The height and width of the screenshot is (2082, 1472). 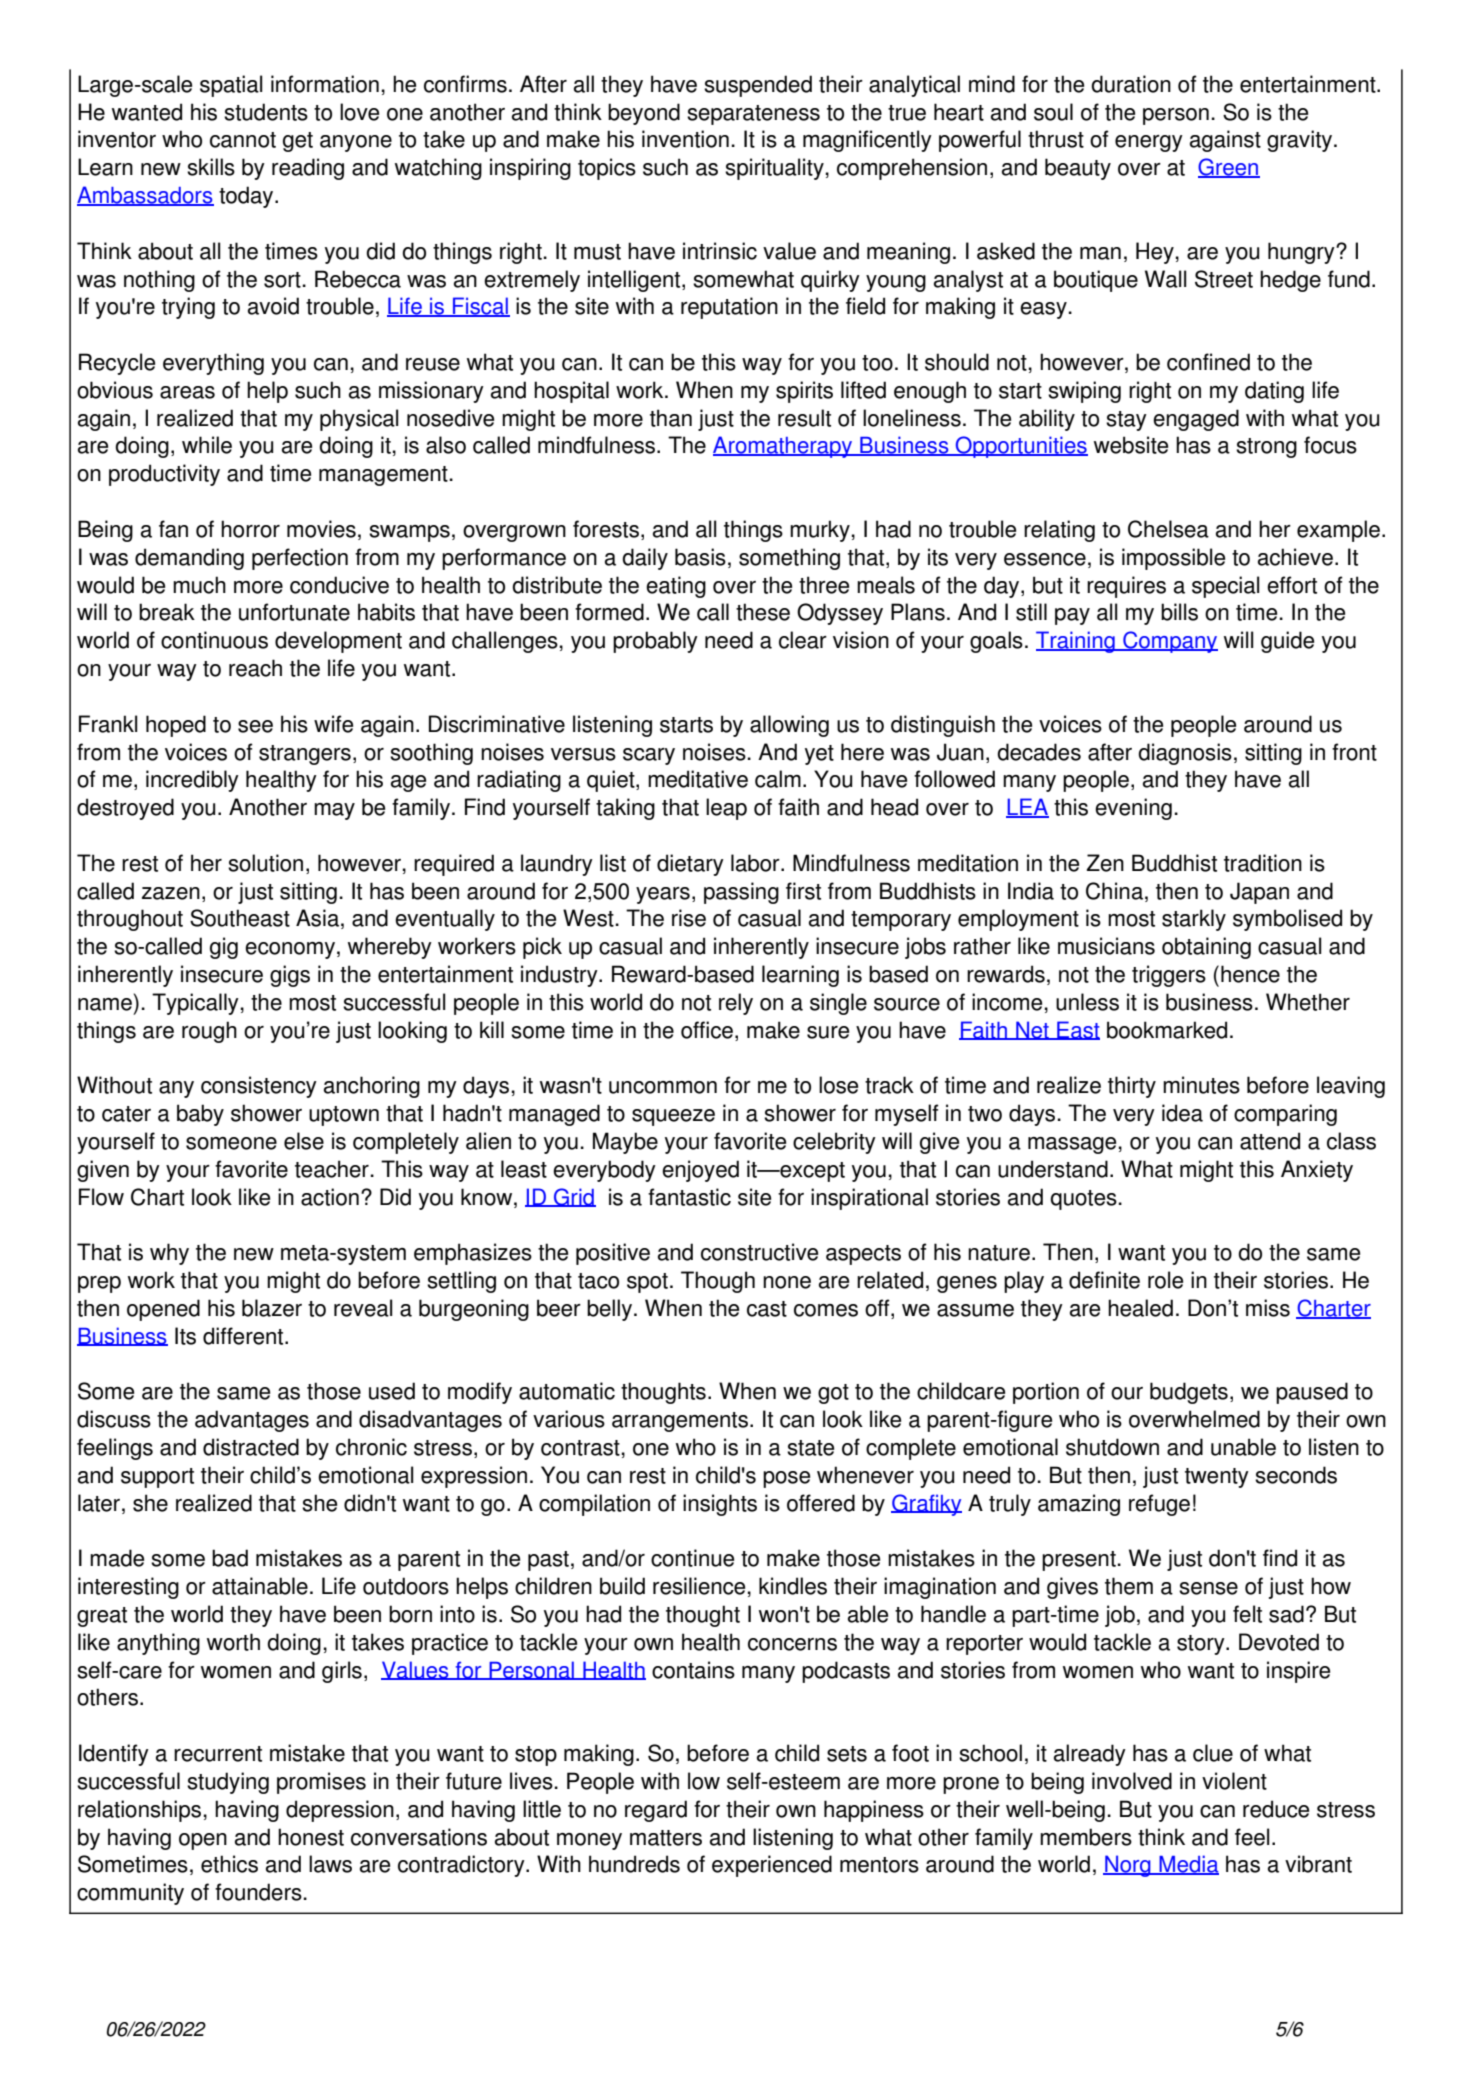 What do you see at coordinates (1169, 976) in the screenshot?
I see `triggers` at bounding box center [1169, 976].
